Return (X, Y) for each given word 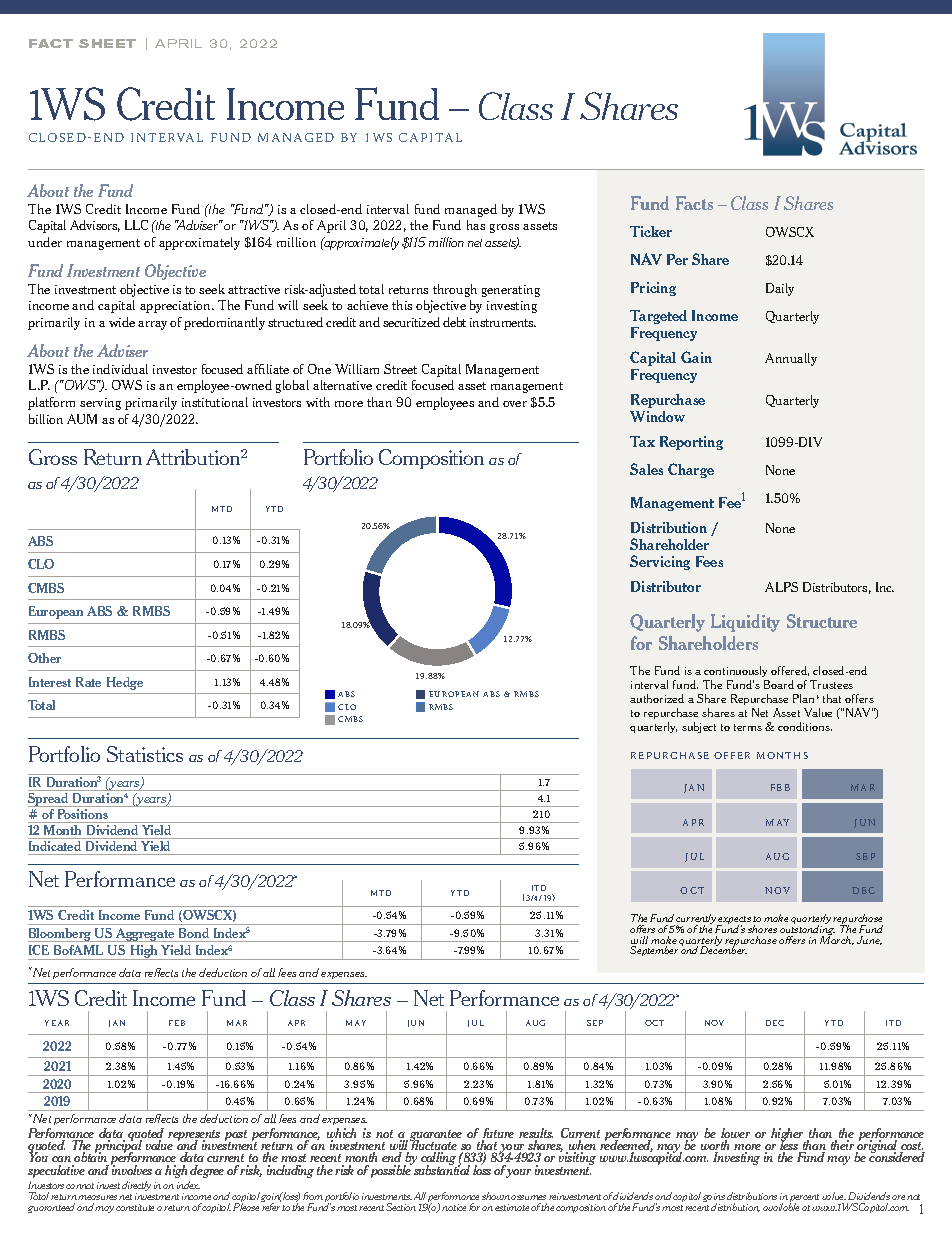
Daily (780, 289)
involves (131, 1169)
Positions (83, 814)
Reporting (691, 443)
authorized (657, 698)
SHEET (107, 43)
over (515, 404)
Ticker (651, 231)
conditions (805, 726)
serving (100, 404)
